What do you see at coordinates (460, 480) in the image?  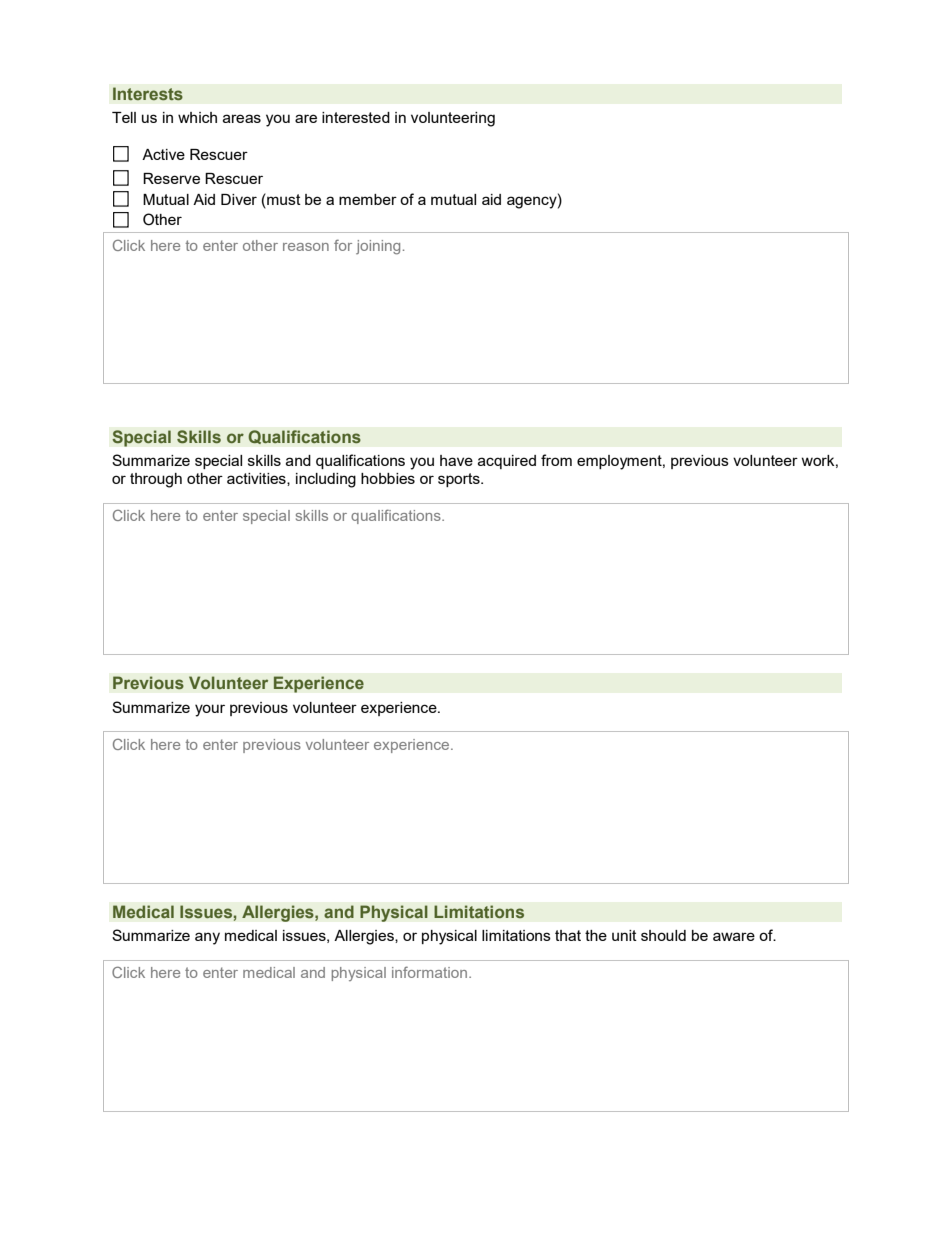 I see `sports` at bounding box center [460, 480].
